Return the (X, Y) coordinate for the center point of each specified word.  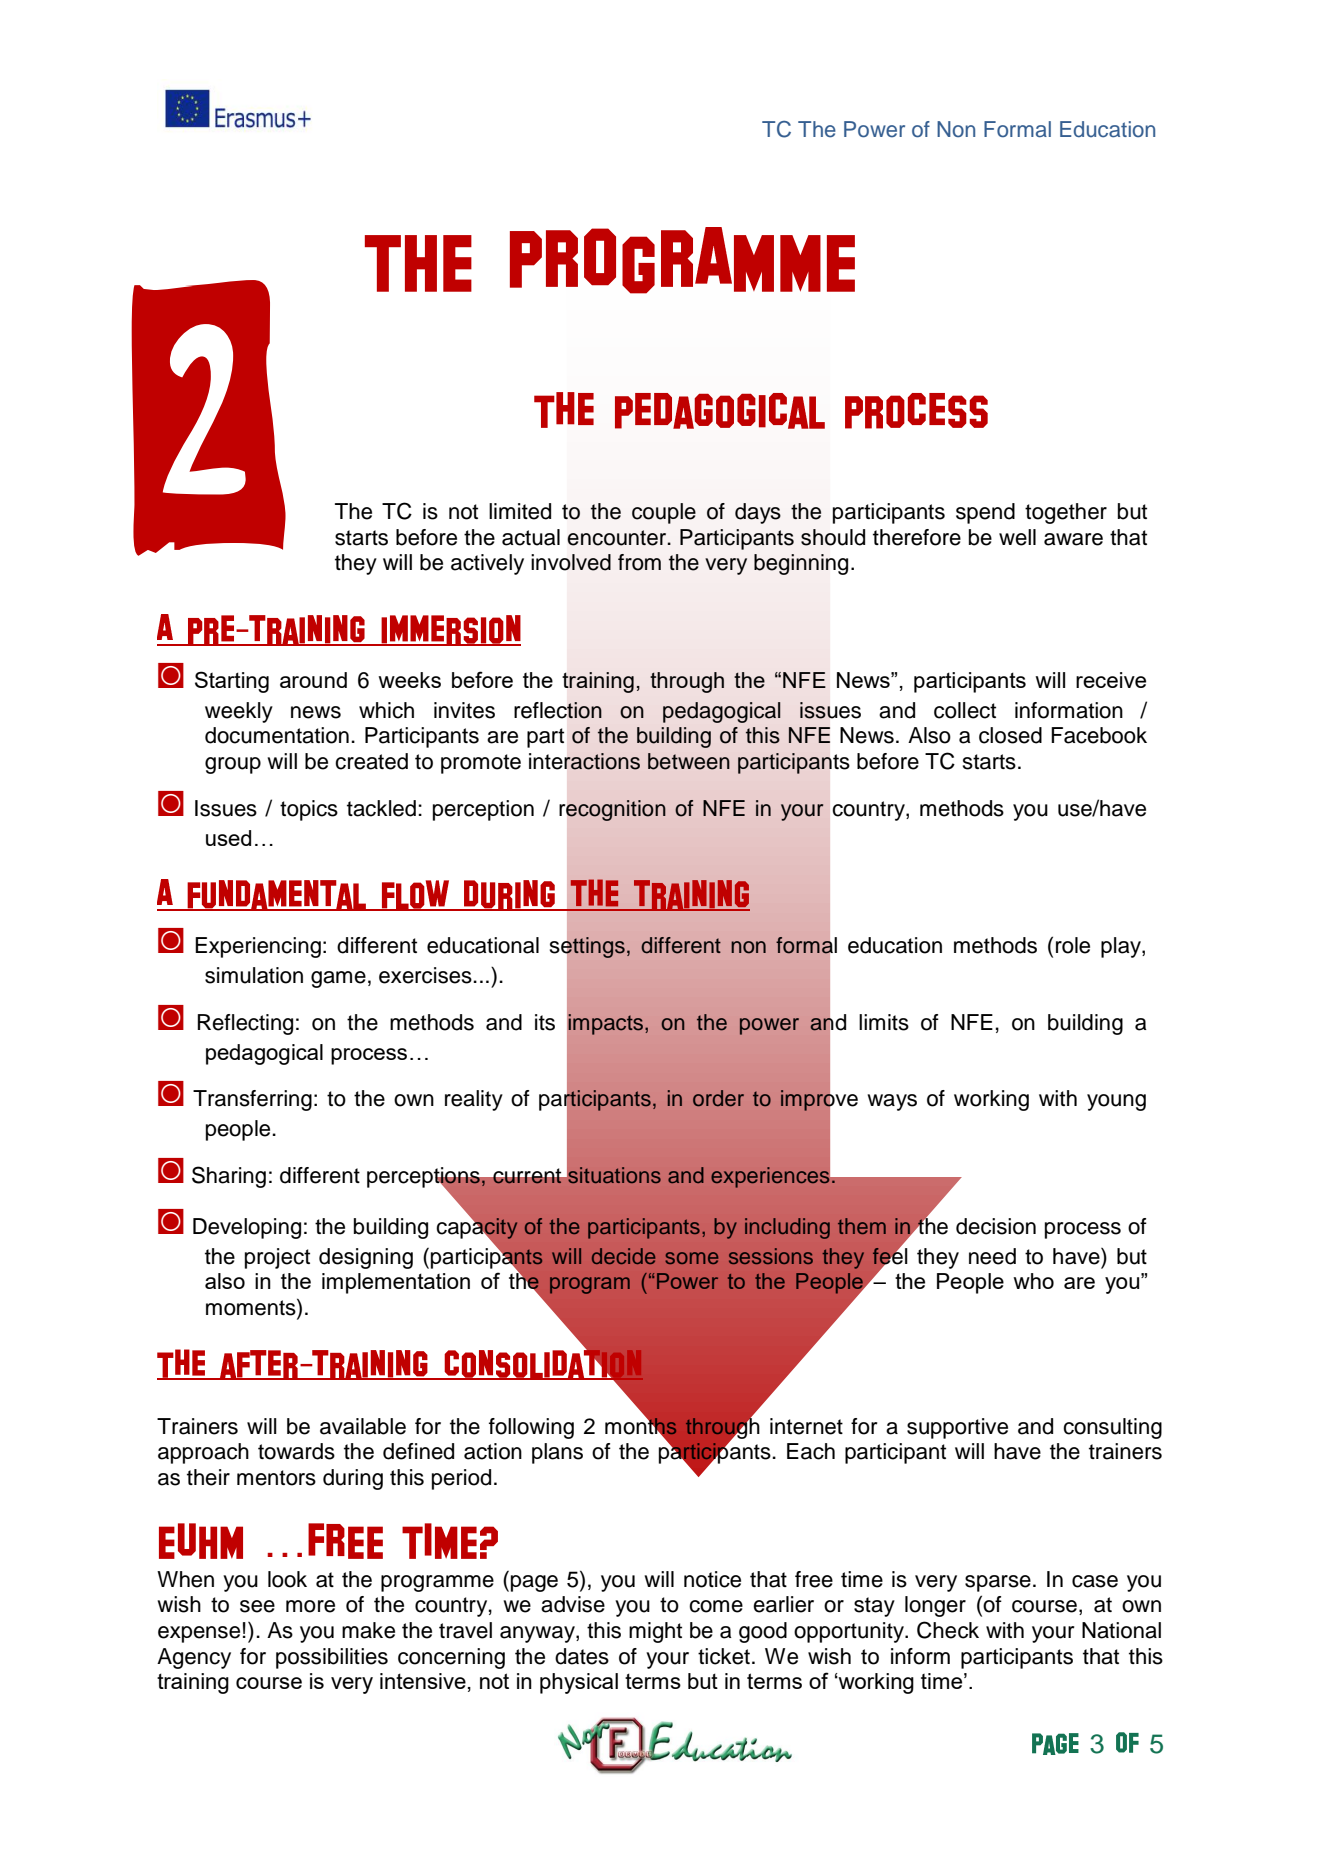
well (1017, 537)
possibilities (332, 1658)
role (1073, 945)
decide (623, 1256)
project (277, 1258)
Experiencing (258, 947)
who (1033, 1281)
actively (487, 564)
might (655, 1632)
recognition (612, 810)
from (639, 562)
